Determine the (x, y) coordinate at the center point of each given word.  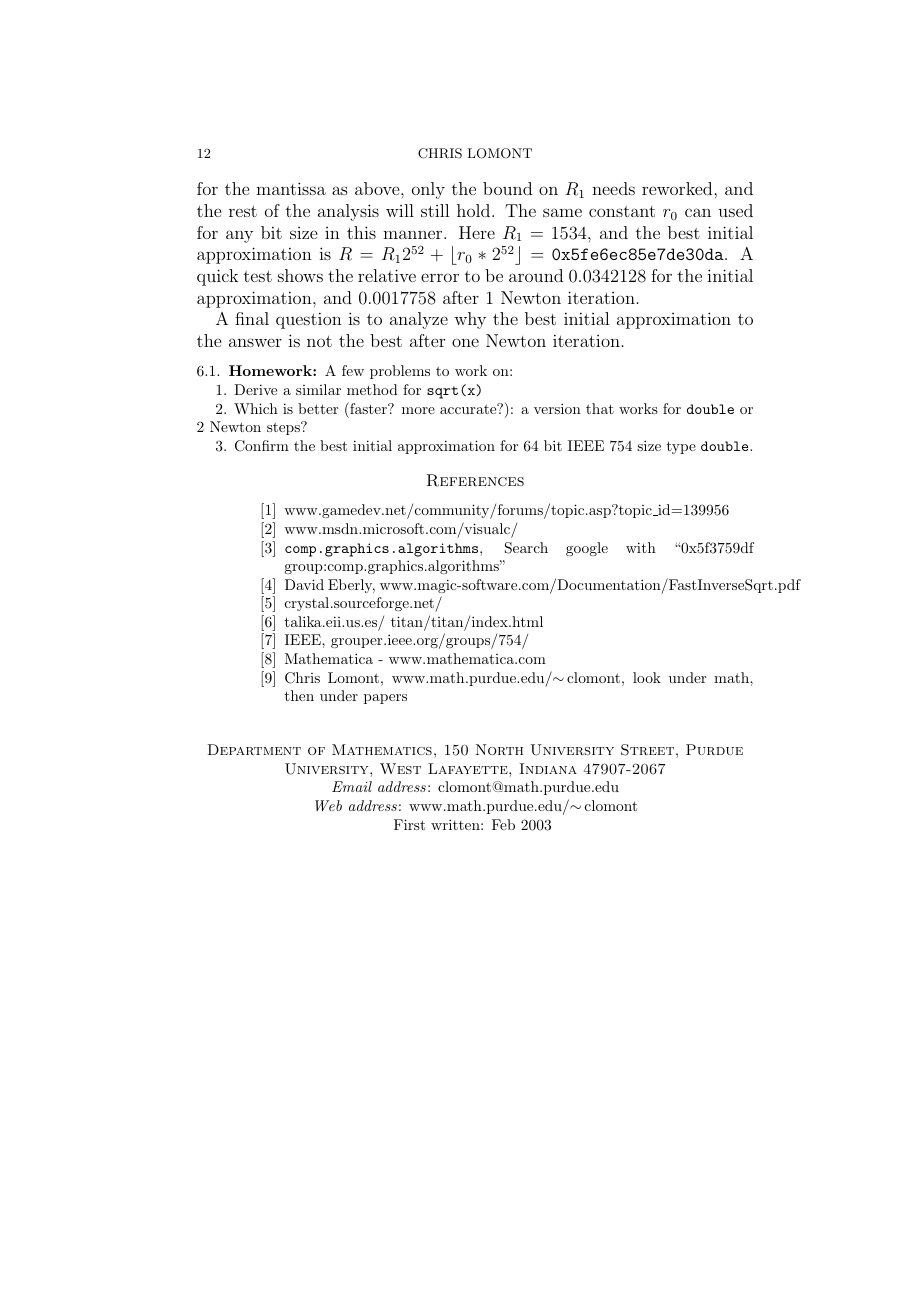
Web (328, 805)
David (304, 584)
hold (475, 210)
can (698, 212)
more (418, 410)
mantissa (291, 188)
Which (256, 408)
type (681, 447)
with (641, 547)
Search (526, 548)
